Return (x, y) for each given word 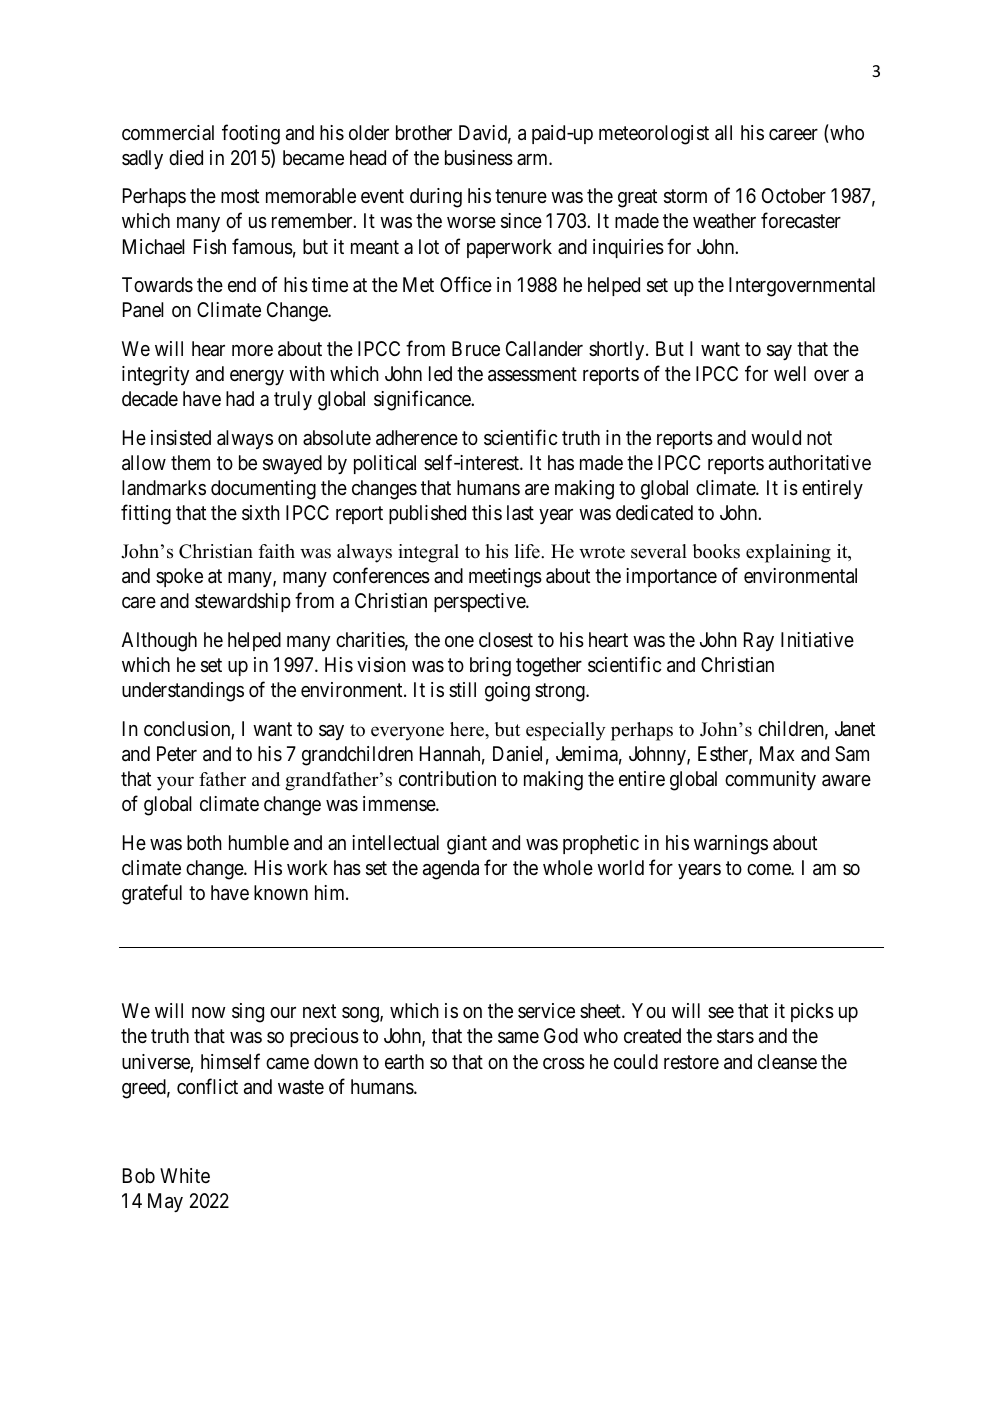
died (186, 157)
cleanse (787, 1062)
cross (564, 1064)
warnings (731, 845)
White (185, 1175)
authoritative (820, 463)
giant (467, 845)
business (479, 158)
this (487, 512)
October (794, 195)
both (204, 842)
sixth (261, 513)
